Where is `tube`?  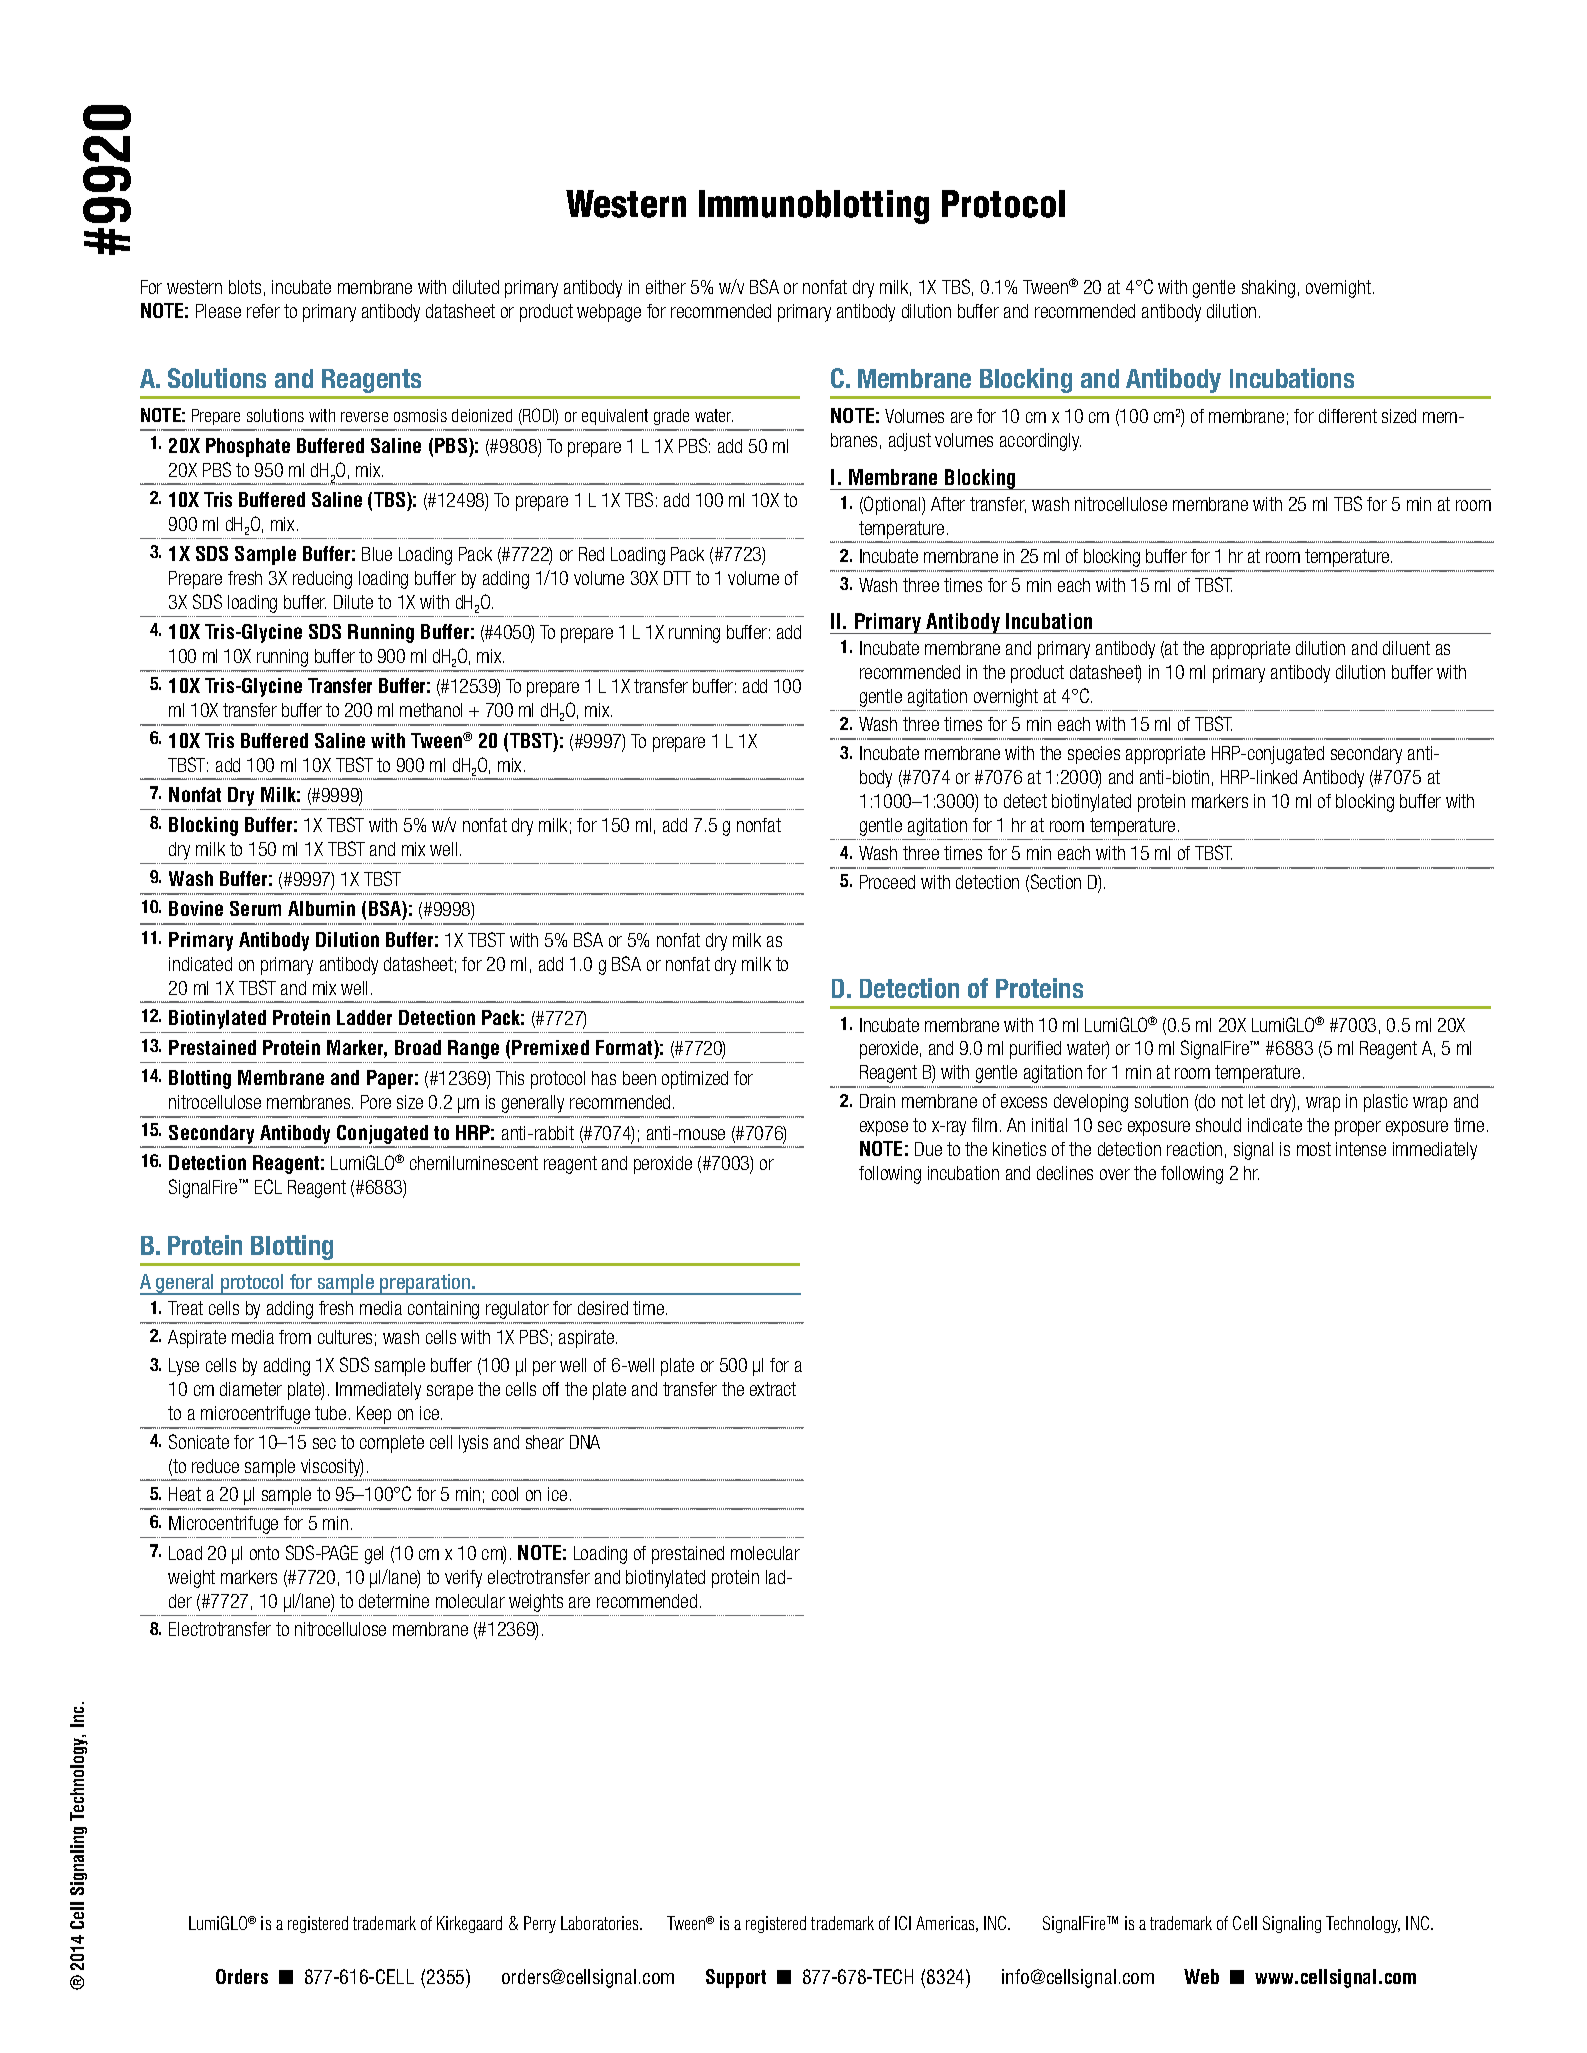
tube is located at coordinates (330, 1413).
